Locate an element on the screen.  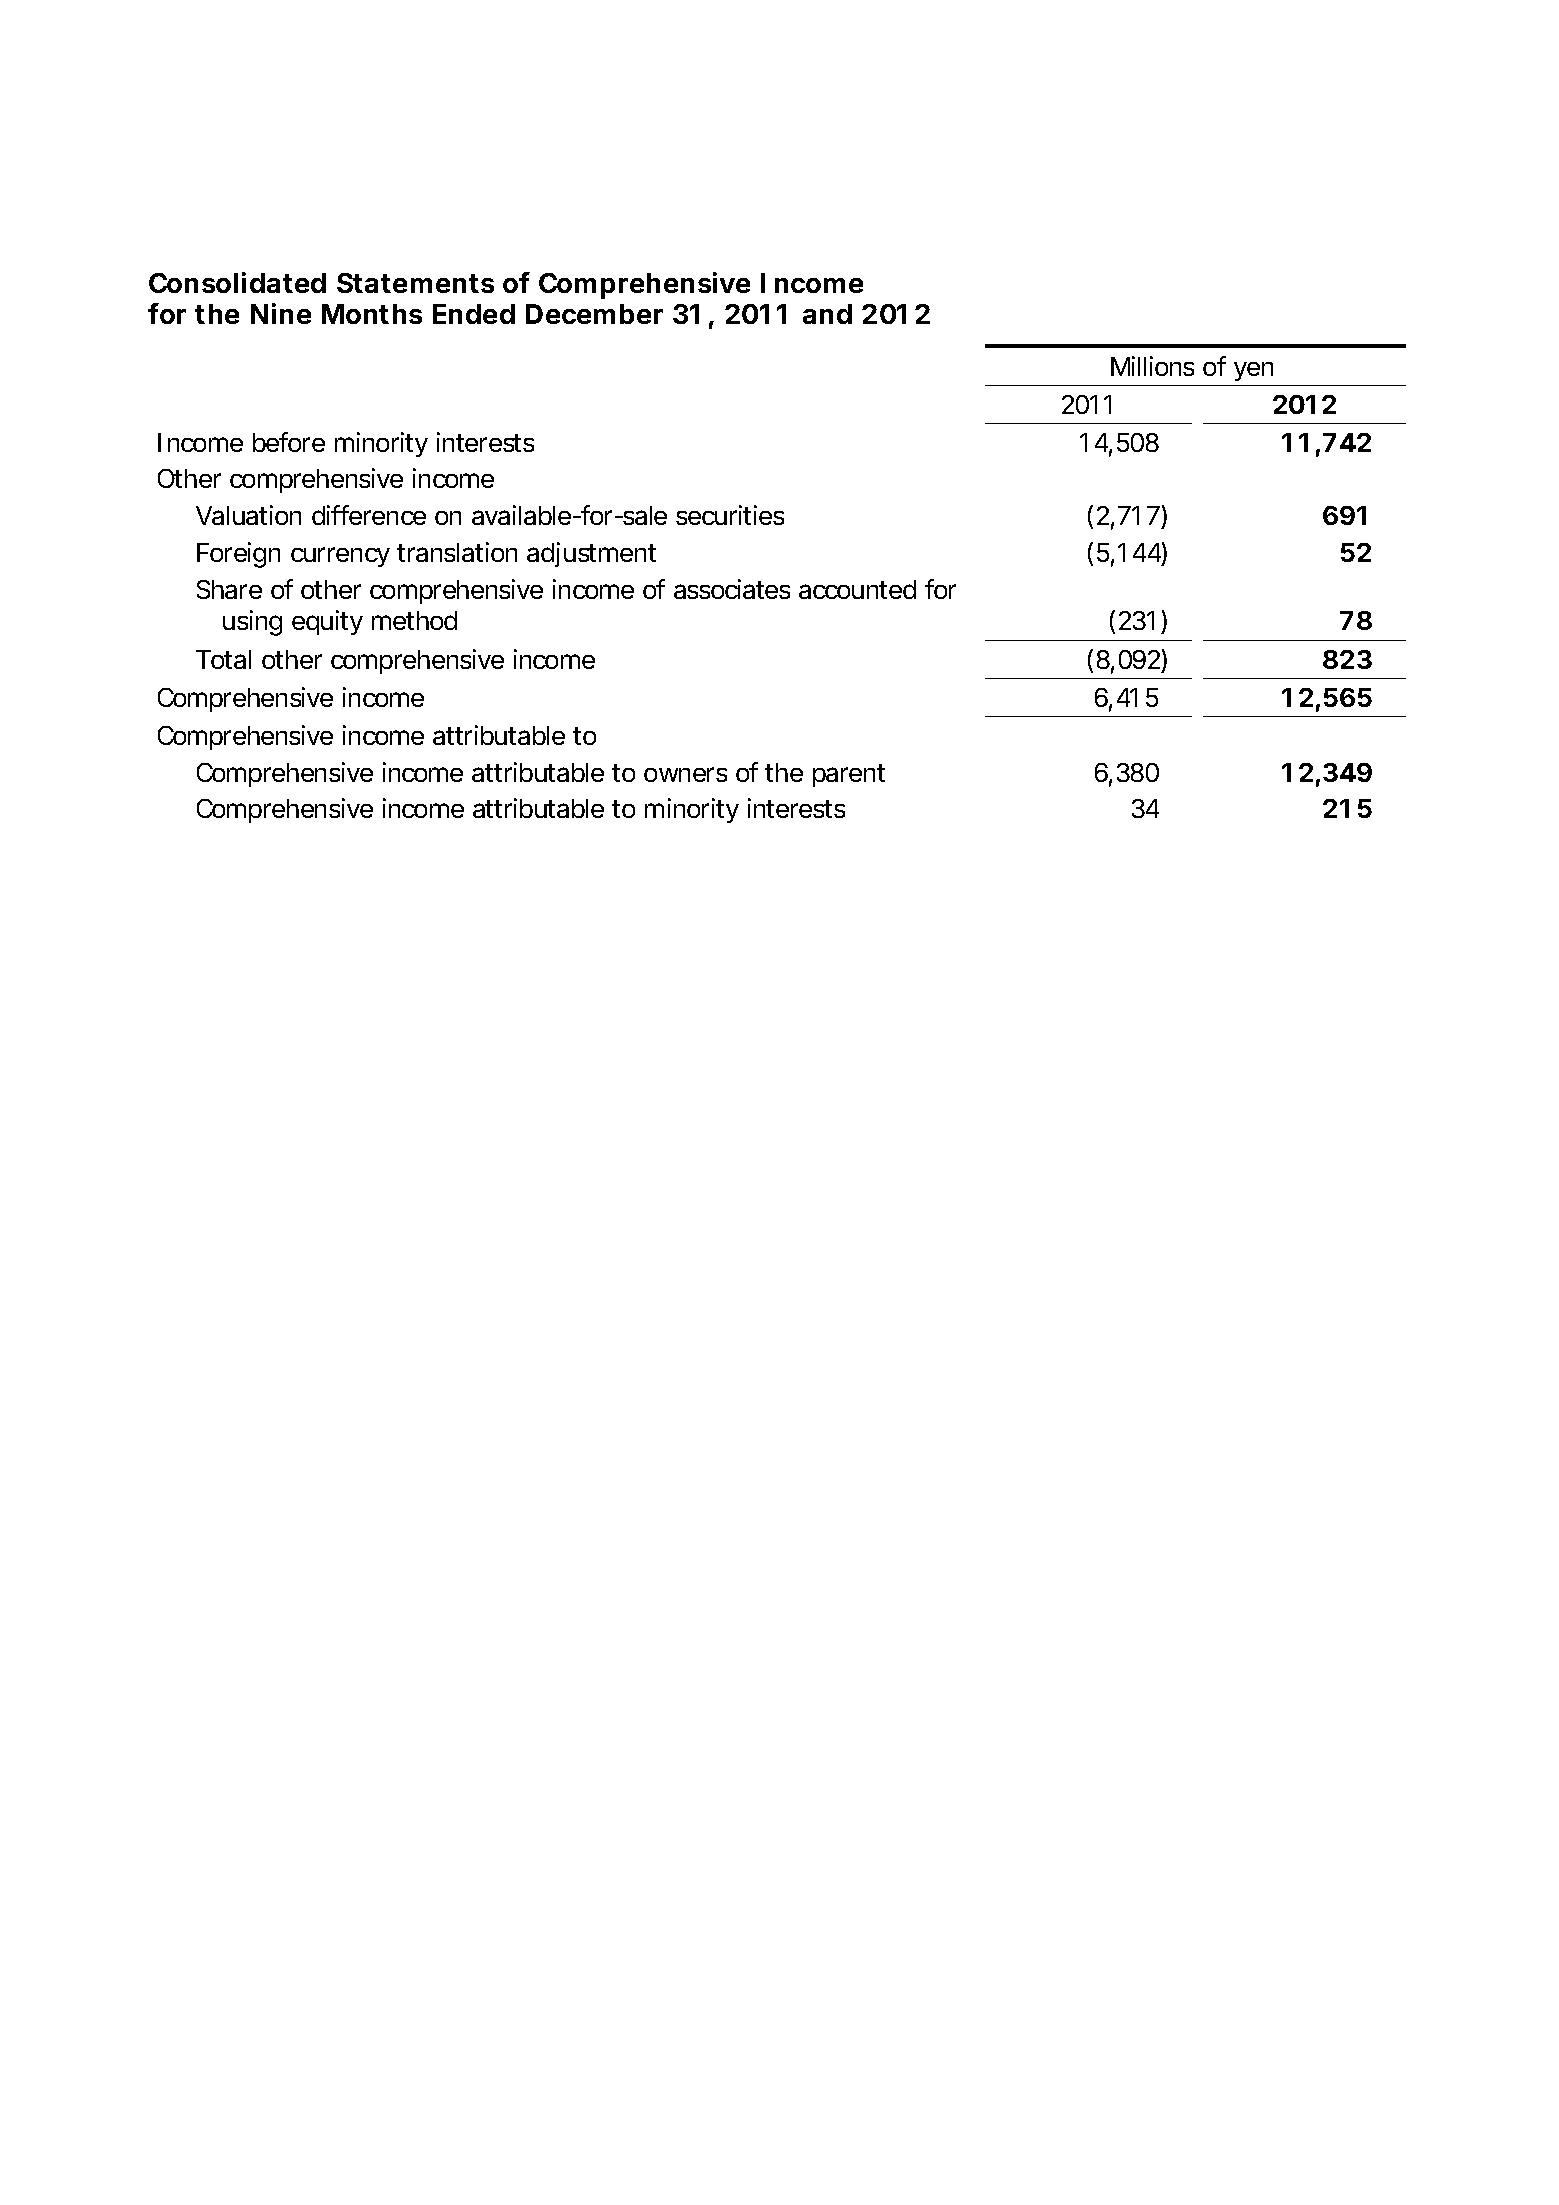
adjustment is located at coordinates (591, 554).
